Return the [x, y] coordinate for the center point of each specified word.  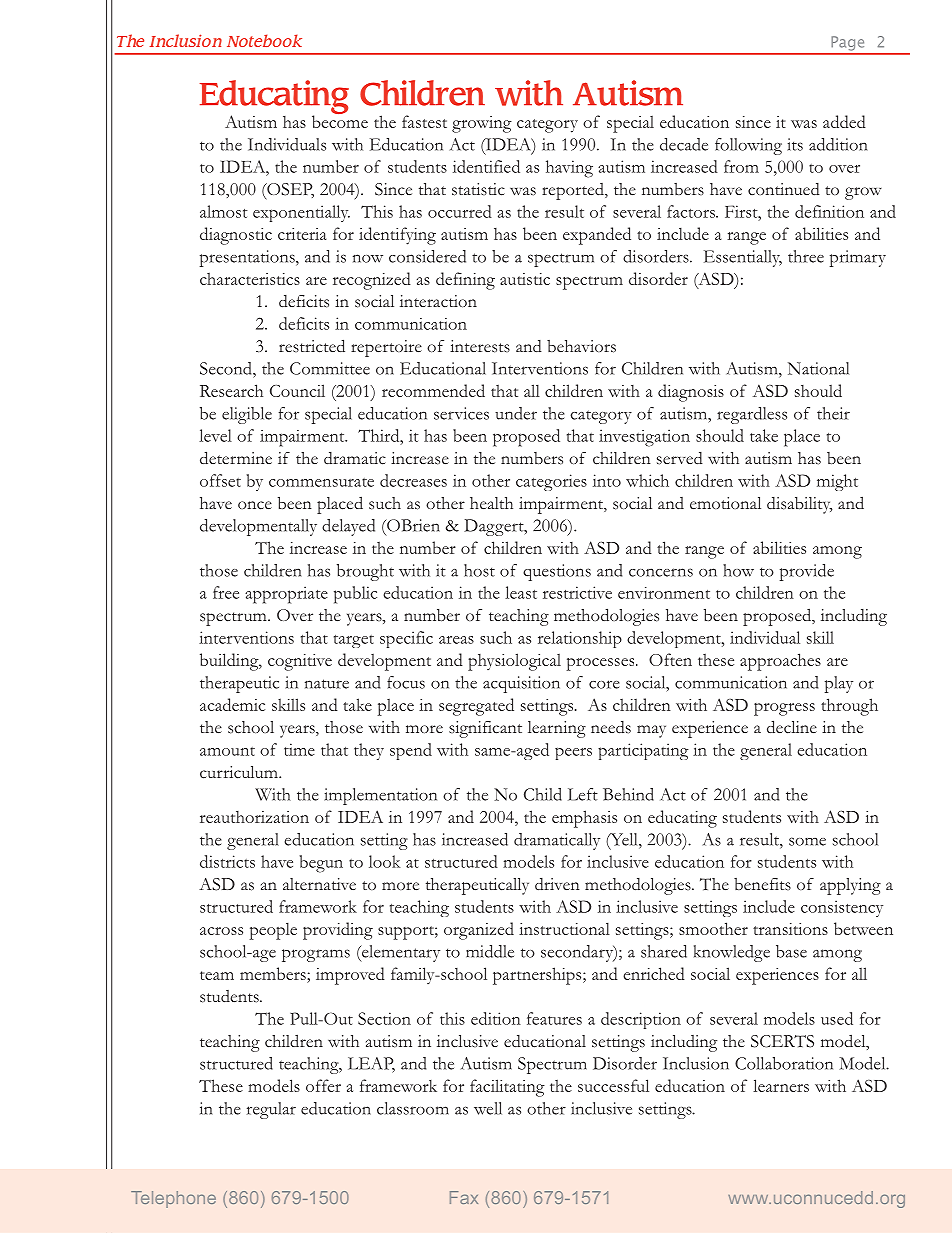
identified [486, 166]
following [748, 146]
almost [224, 211]
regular [271, 1110]
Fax [464, 1197]
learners [781, 1085]
